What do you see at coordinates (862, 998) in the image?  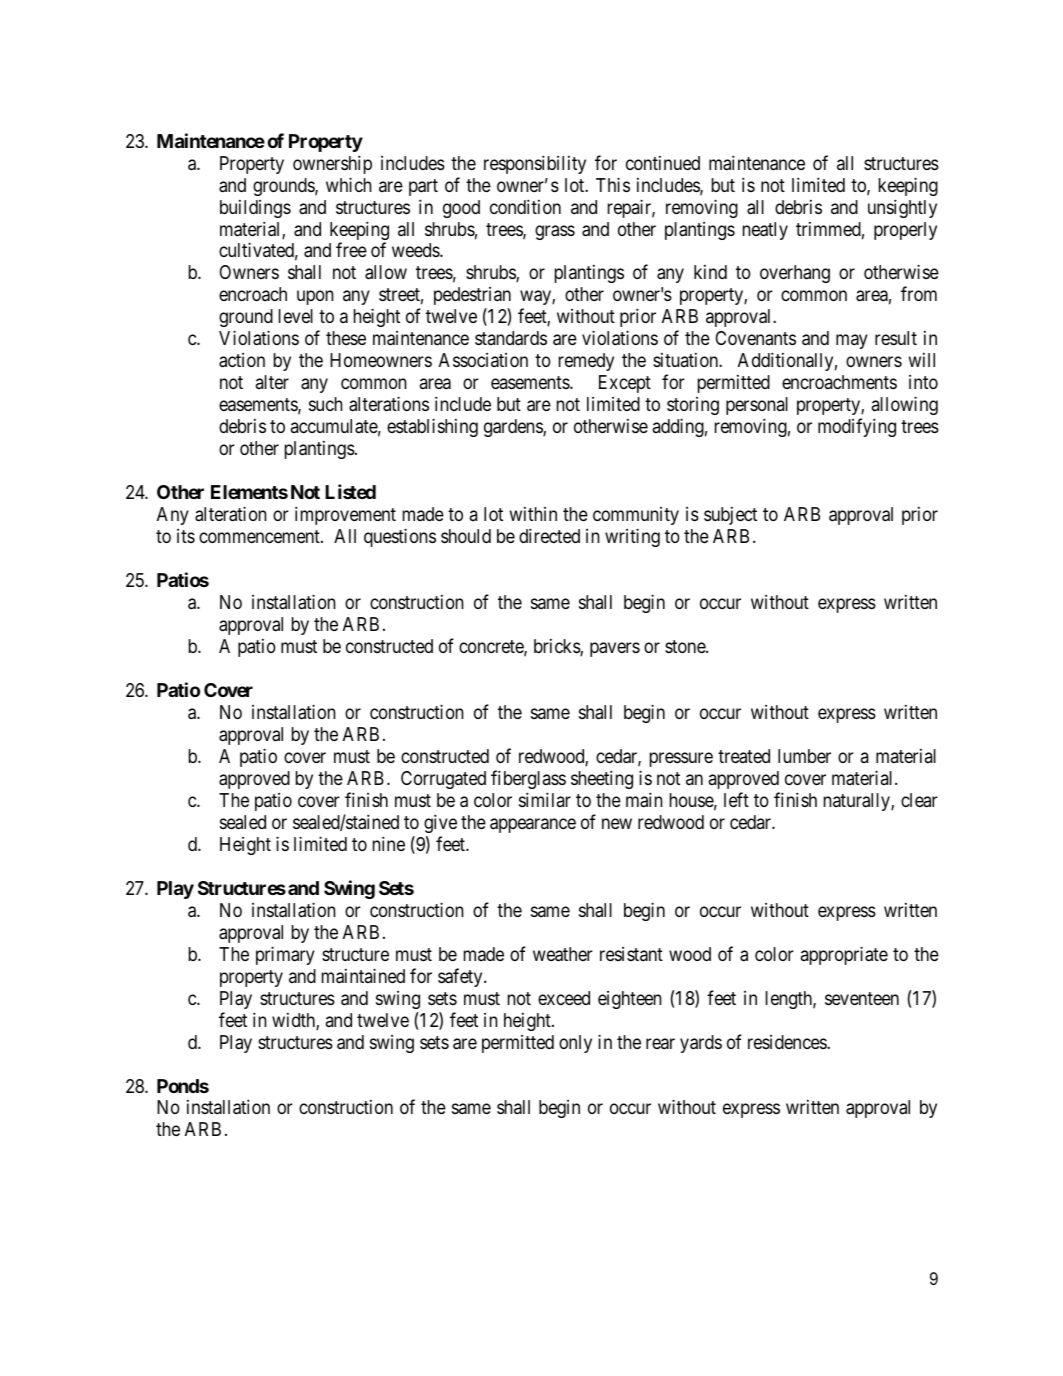 I see `seventeen` at bounding box center [862, 998].
